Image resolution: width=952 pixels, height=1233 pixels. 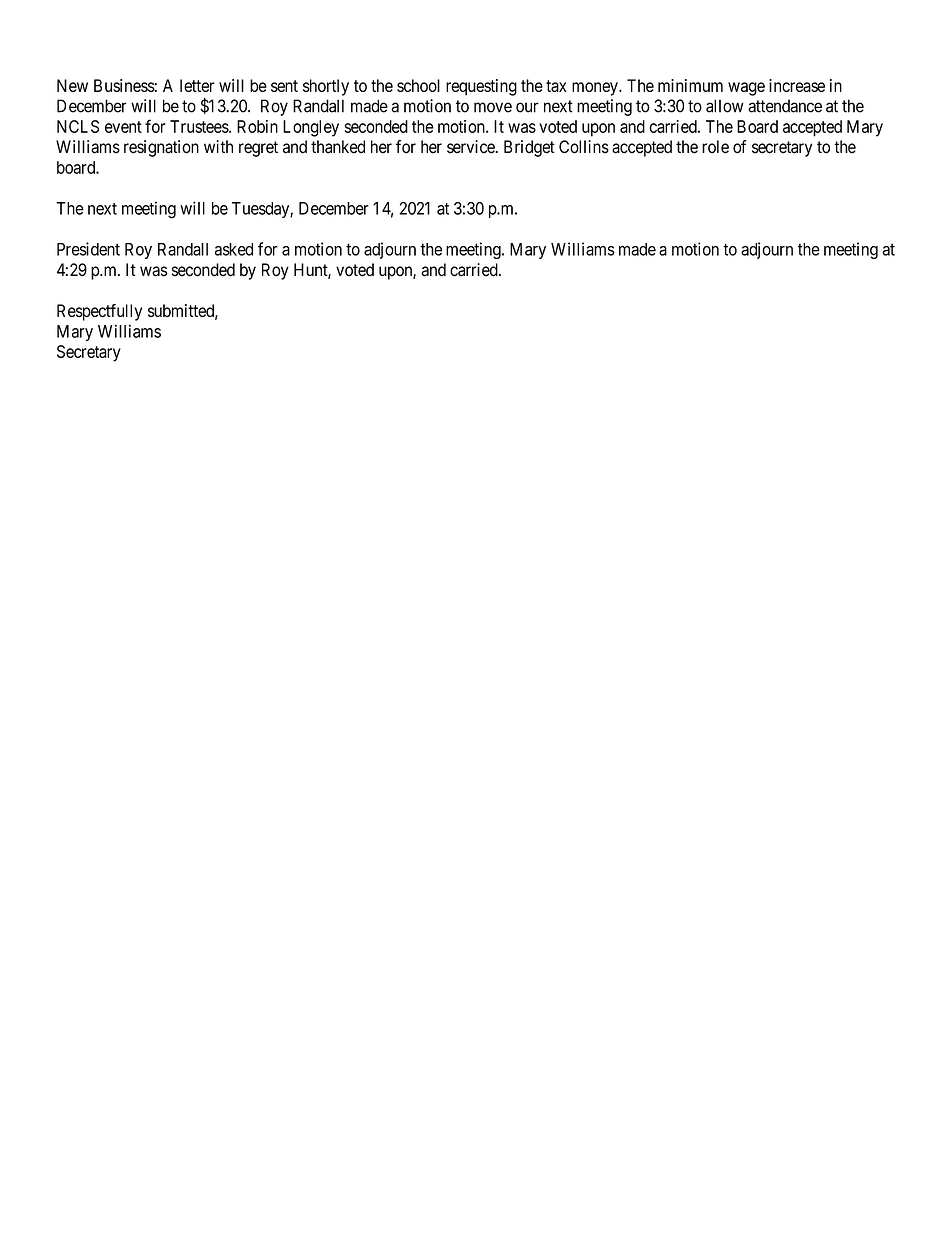 What do you see at coordinates (746, 89) in the image?
I see `wage` at bounding box center [746, 89].
